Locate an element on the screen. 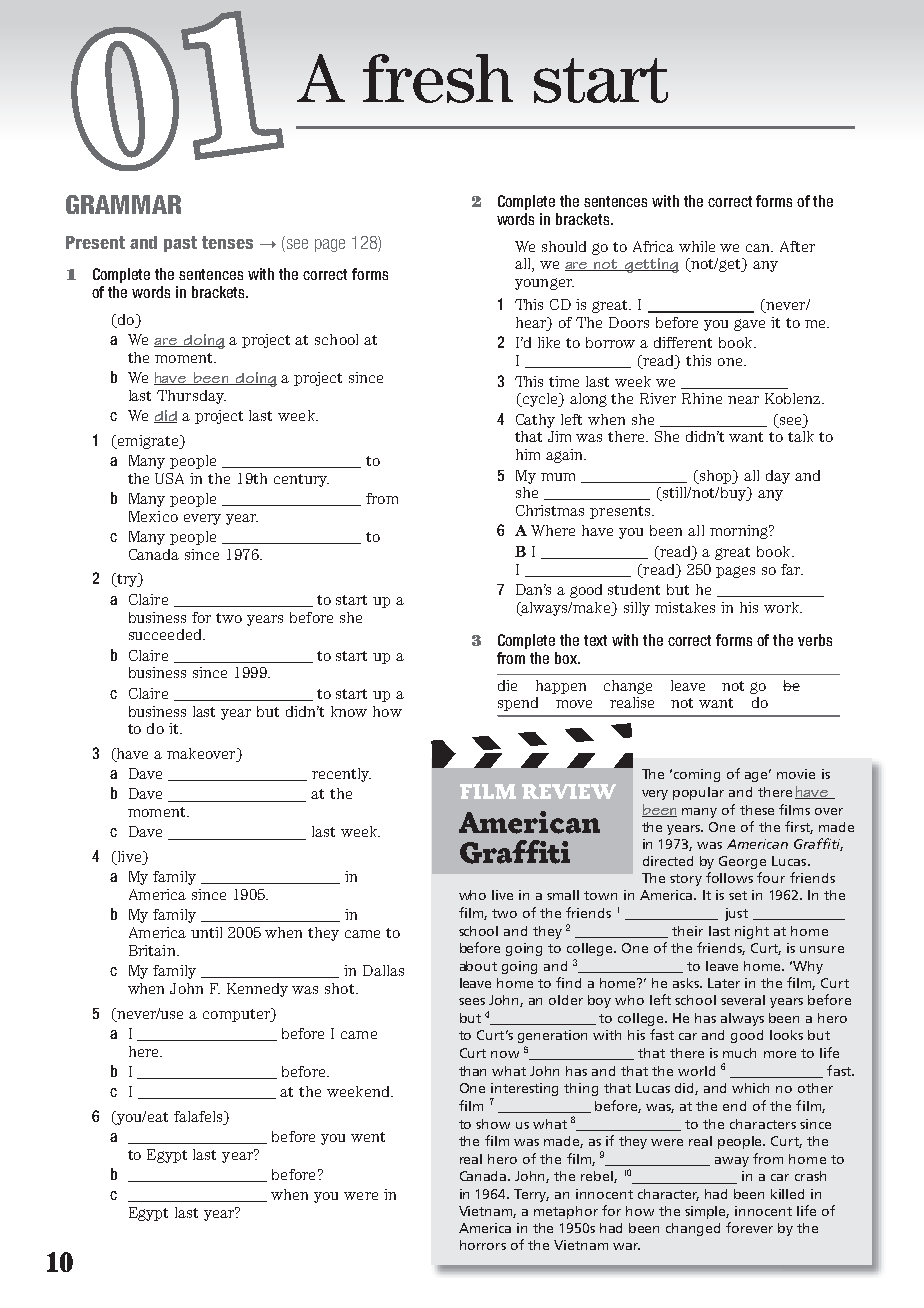  horrors is located at coordinates (483, 1245).
